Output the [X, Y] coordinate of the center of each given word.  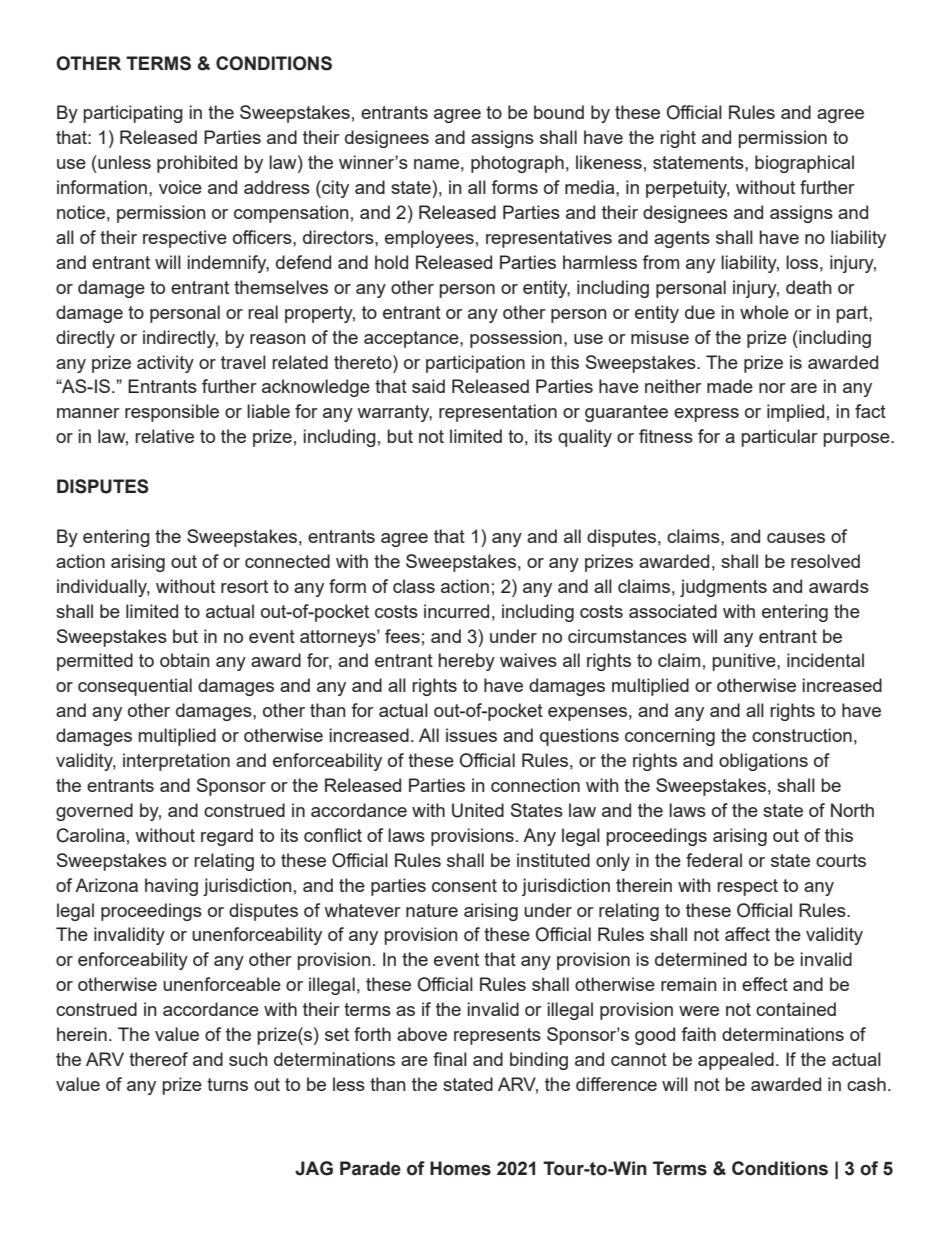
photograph [517, 164]
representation [498, 413]
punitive [745, 662]
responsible [172, 413]
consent [464, 885]
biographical [804, 164]
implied [795, 413]
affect [747, 934]
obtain [184, 660]
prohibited [197, 164]
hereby [466, 662]
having [171, 887]
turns [227, 1084]
